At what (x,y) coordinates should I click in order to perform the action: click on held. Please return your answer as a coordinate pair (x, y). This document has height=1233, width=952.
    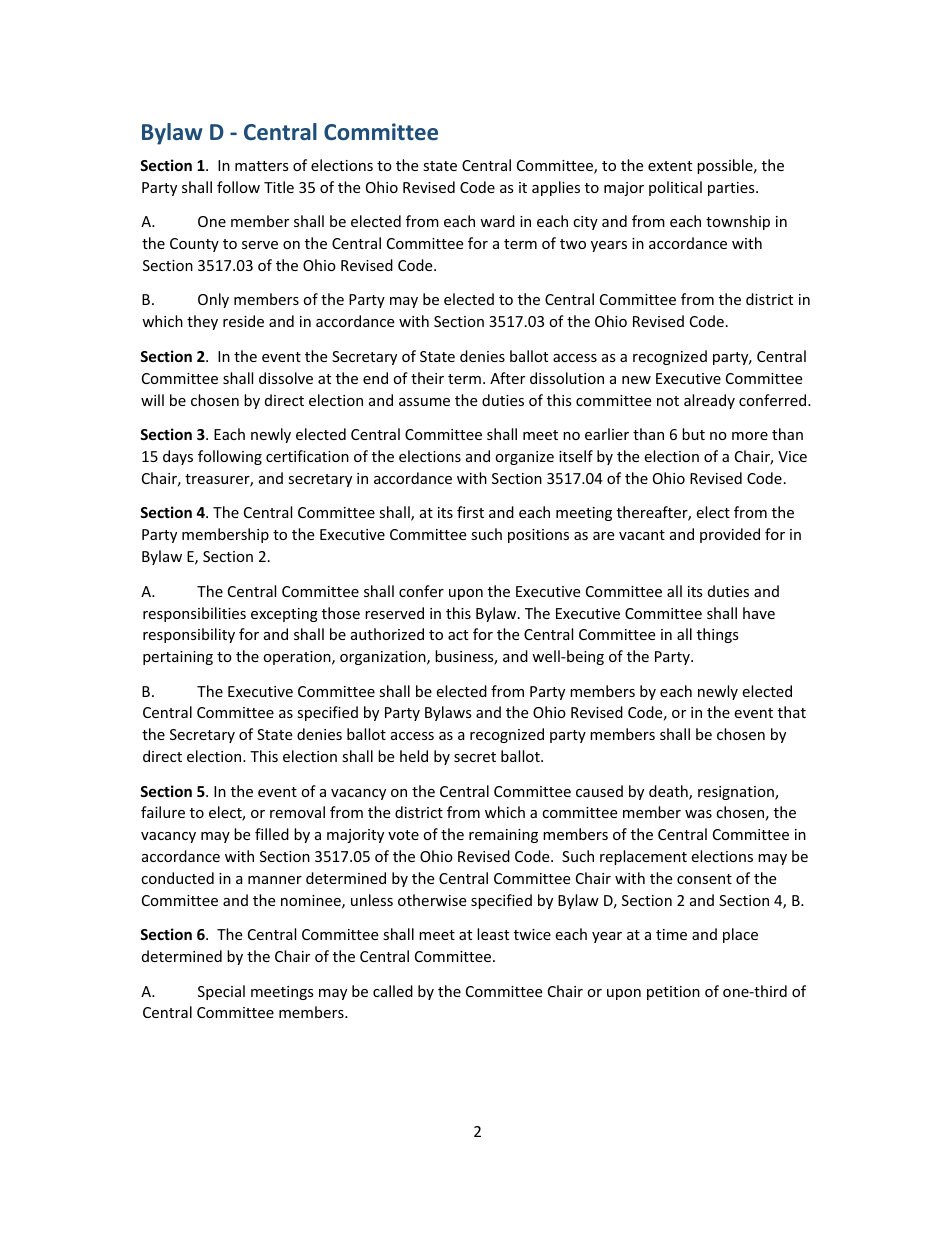
    Looking at the image, I should click on (414, 756).
